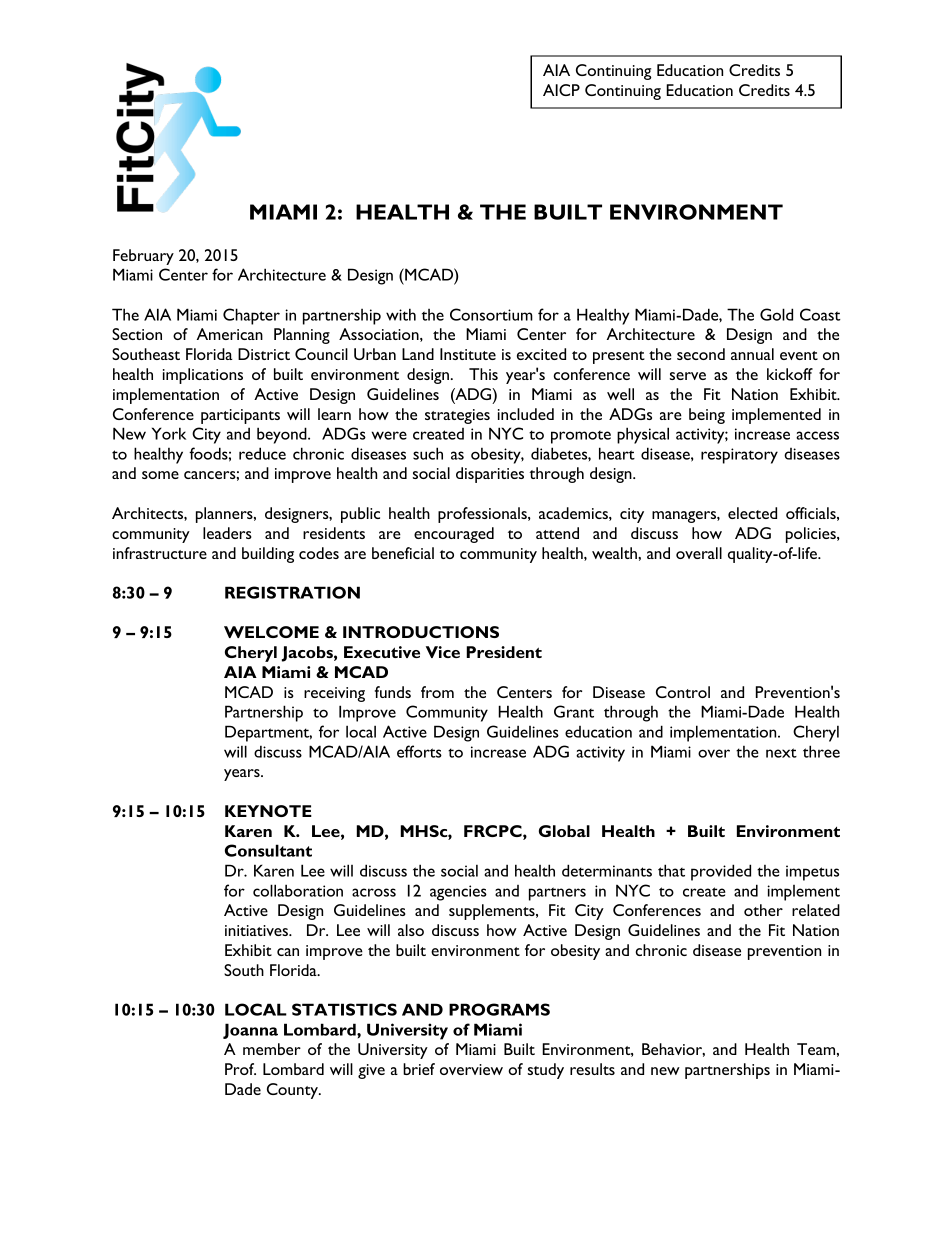 The width and height of the screenshot is (952, 1233). What do you see at coordinates (491, 314) in the screenshot?
I see `Consortium` at bounding box center [491, 314].
